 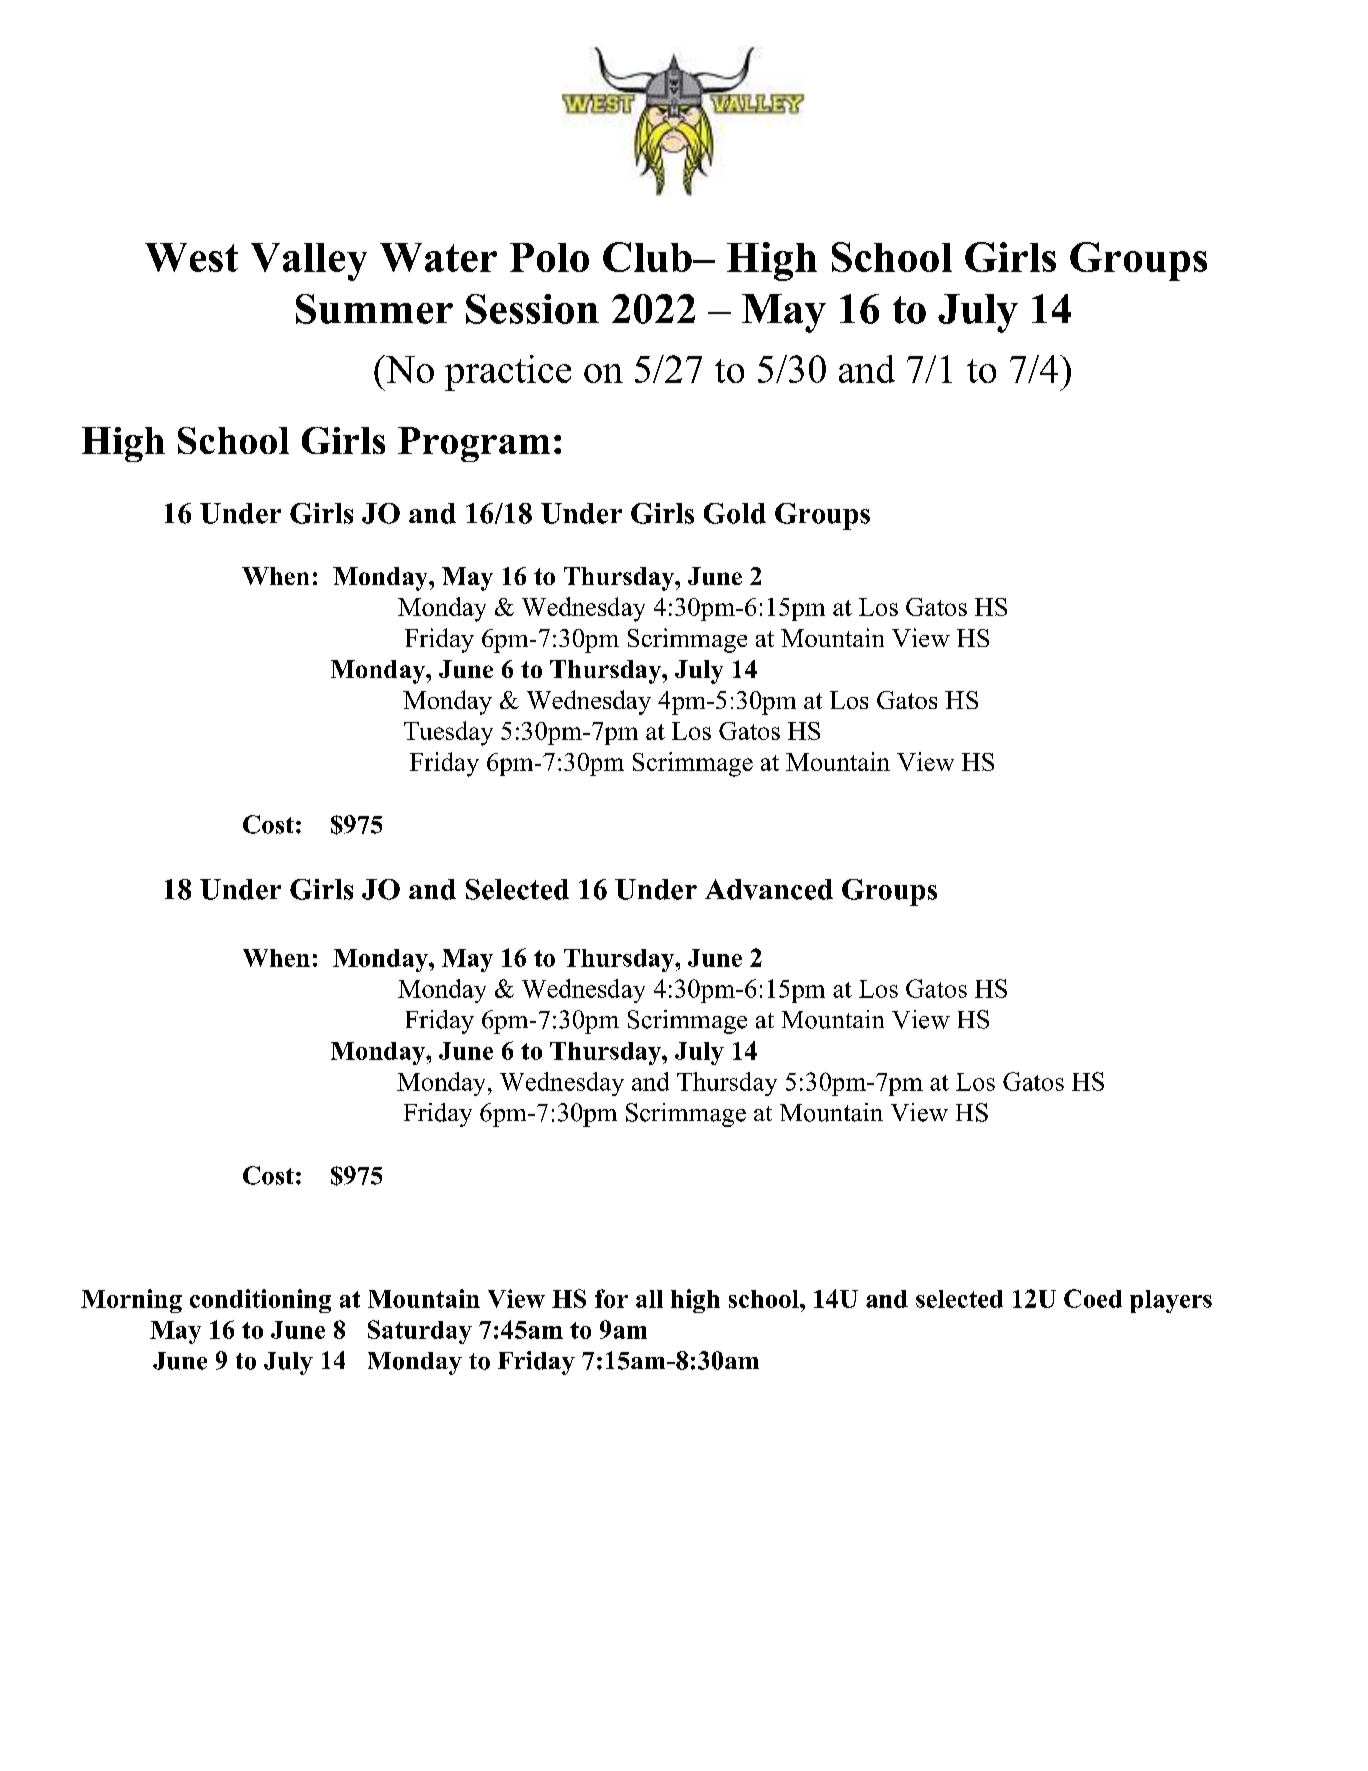 I want to click on Advanced, so click(x=769, y=889).
